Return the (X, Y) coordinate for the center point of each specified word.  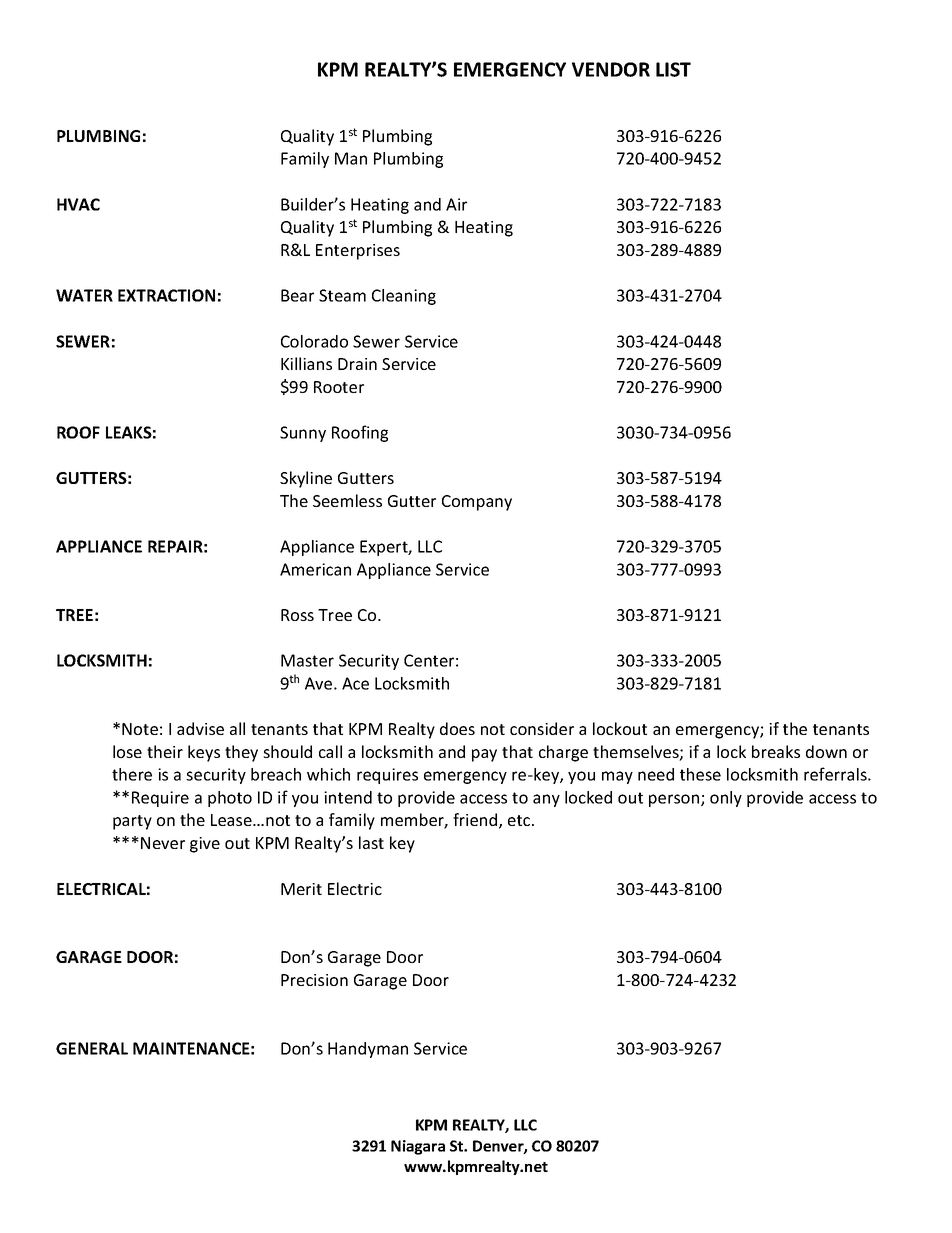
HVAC (78, 204)
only (726, 799)
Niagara (418, 1147)
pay (484, 755)
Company (477, 503)
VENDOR (611, 69)
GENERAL (92, 1048)
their (165, 751)
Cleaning (404, 297)
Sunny (303, 434)
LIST (673, 69)
